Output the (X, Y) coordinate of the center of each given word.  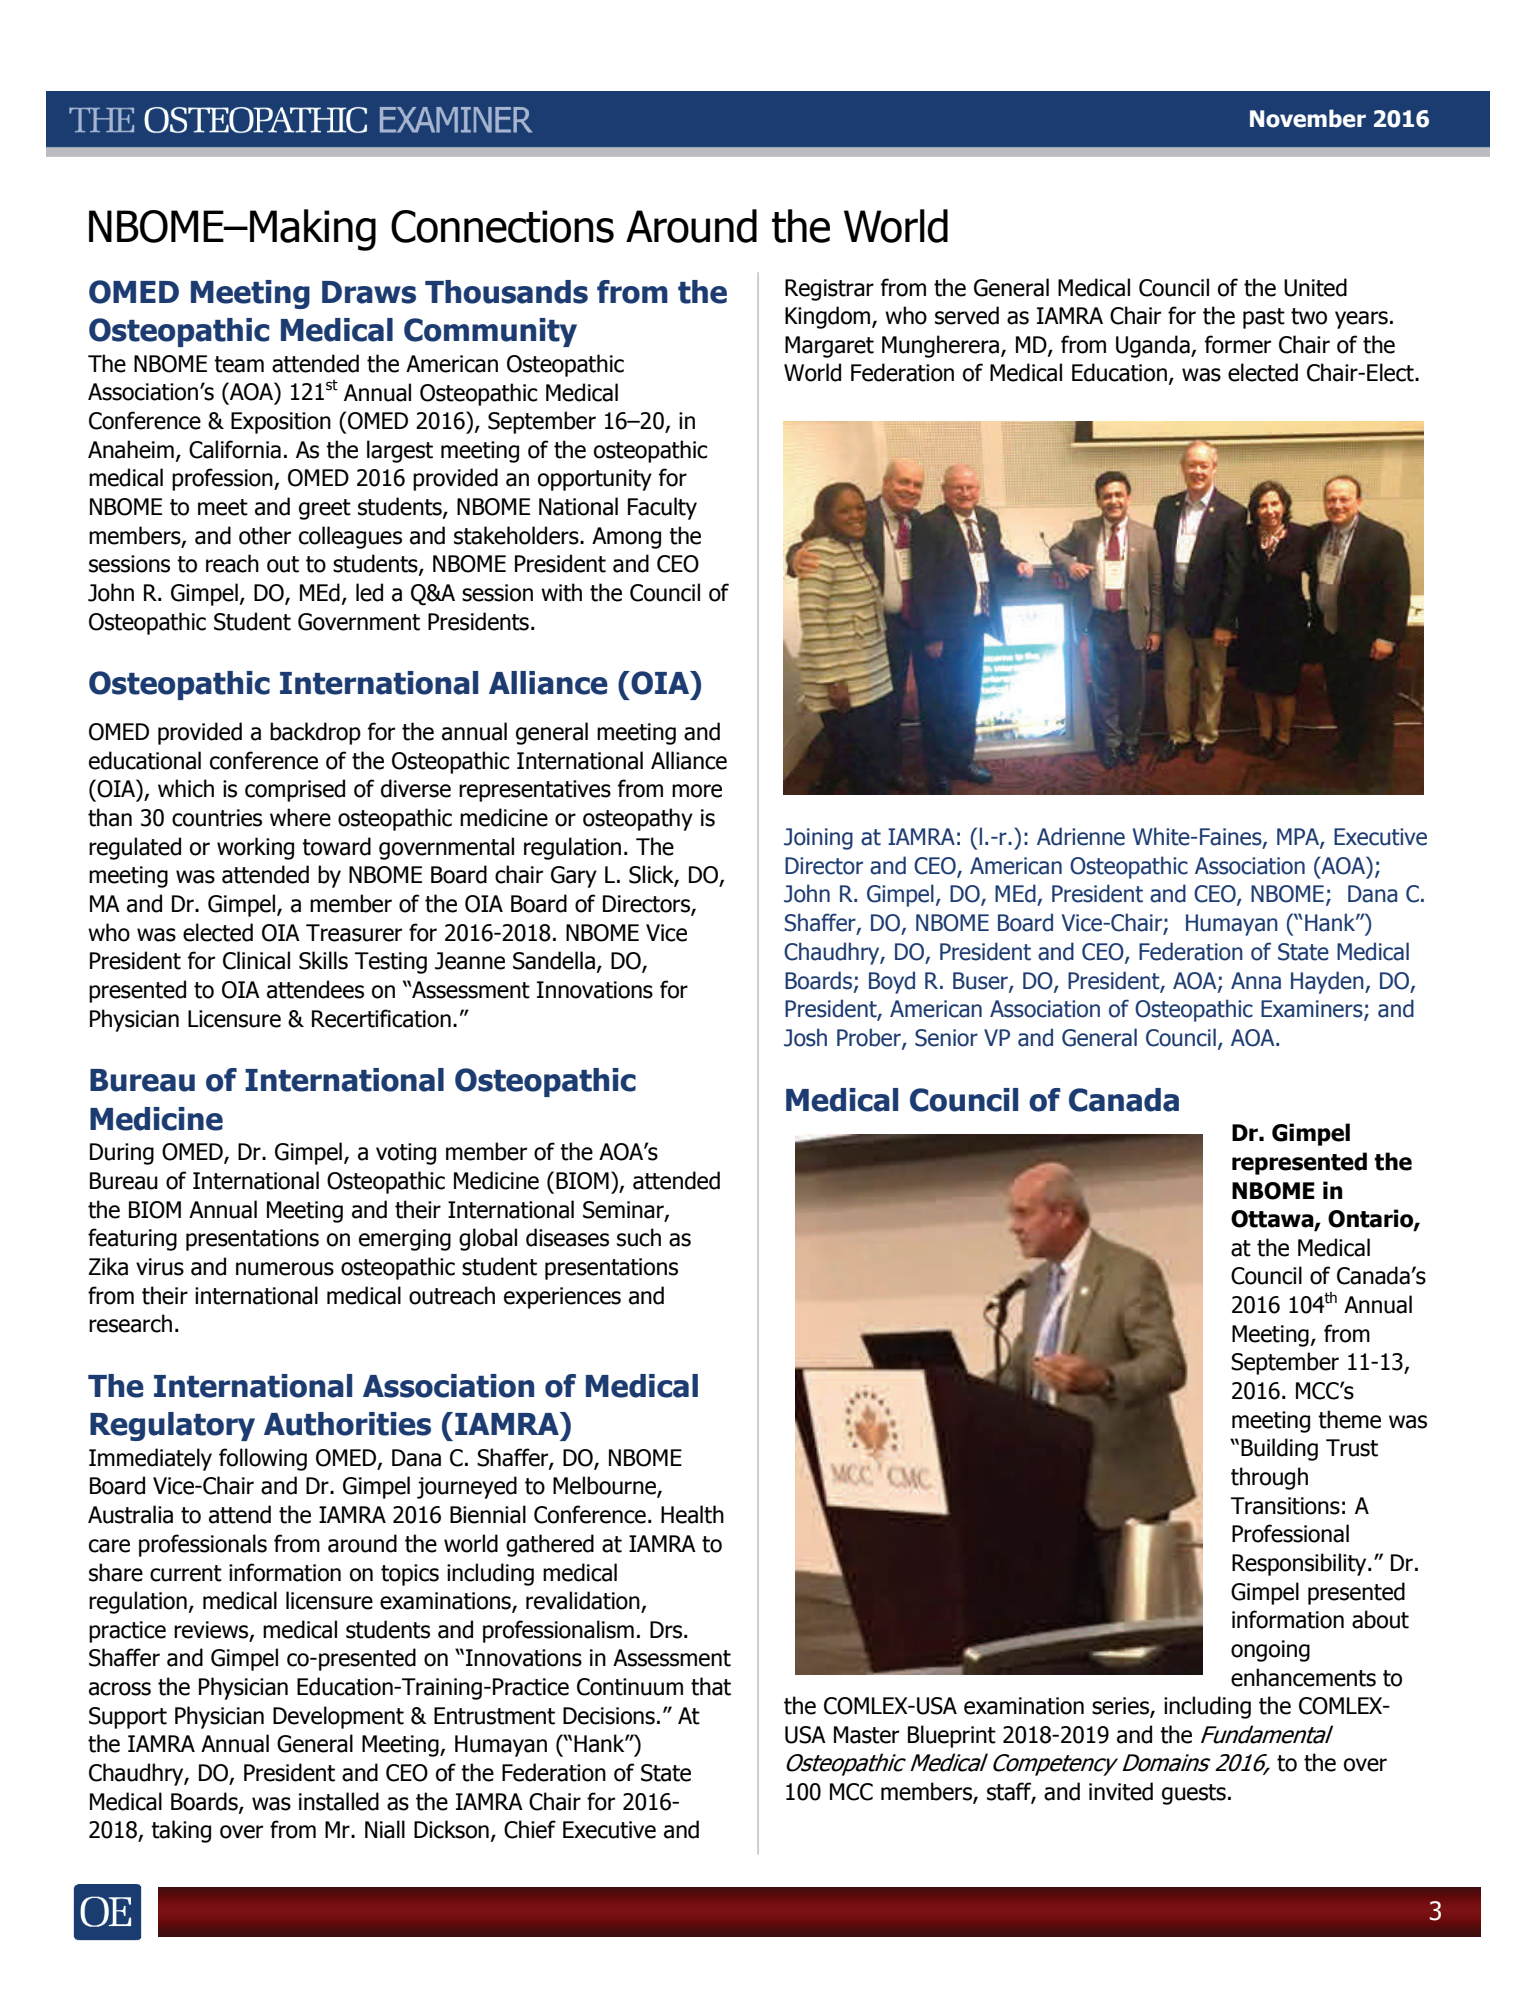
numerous (285, 1269)
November (1308, 118)
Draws (369, 292)
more (697, 791)
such (639, 1237)
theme (1349, 1419)
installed (339, 1801)
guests (1194, 1794)
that (711, 1686)
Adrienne (1081, 836)
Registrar (829, 290)
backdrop (315, 733)
